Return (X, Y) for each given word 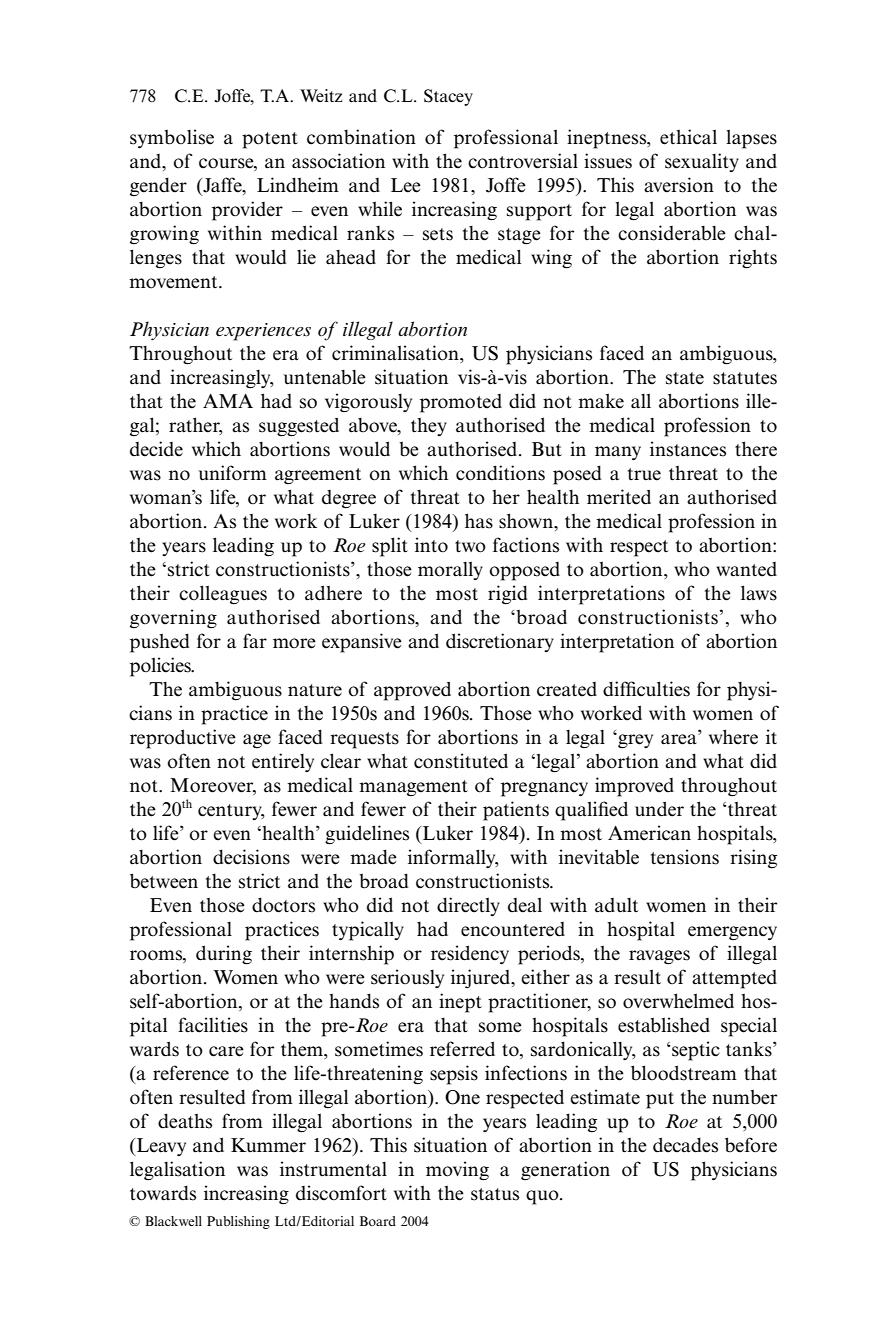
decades (685, 1145)
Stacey (448, 97)
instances (688, 449)
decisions (251, 857)
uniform (232, 473)
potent (270, 140)
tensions (685, 857)
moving (457, 1171)
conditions (500, 473)
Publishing (238, 1222)
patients (516, 811)
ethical (688, 137)
